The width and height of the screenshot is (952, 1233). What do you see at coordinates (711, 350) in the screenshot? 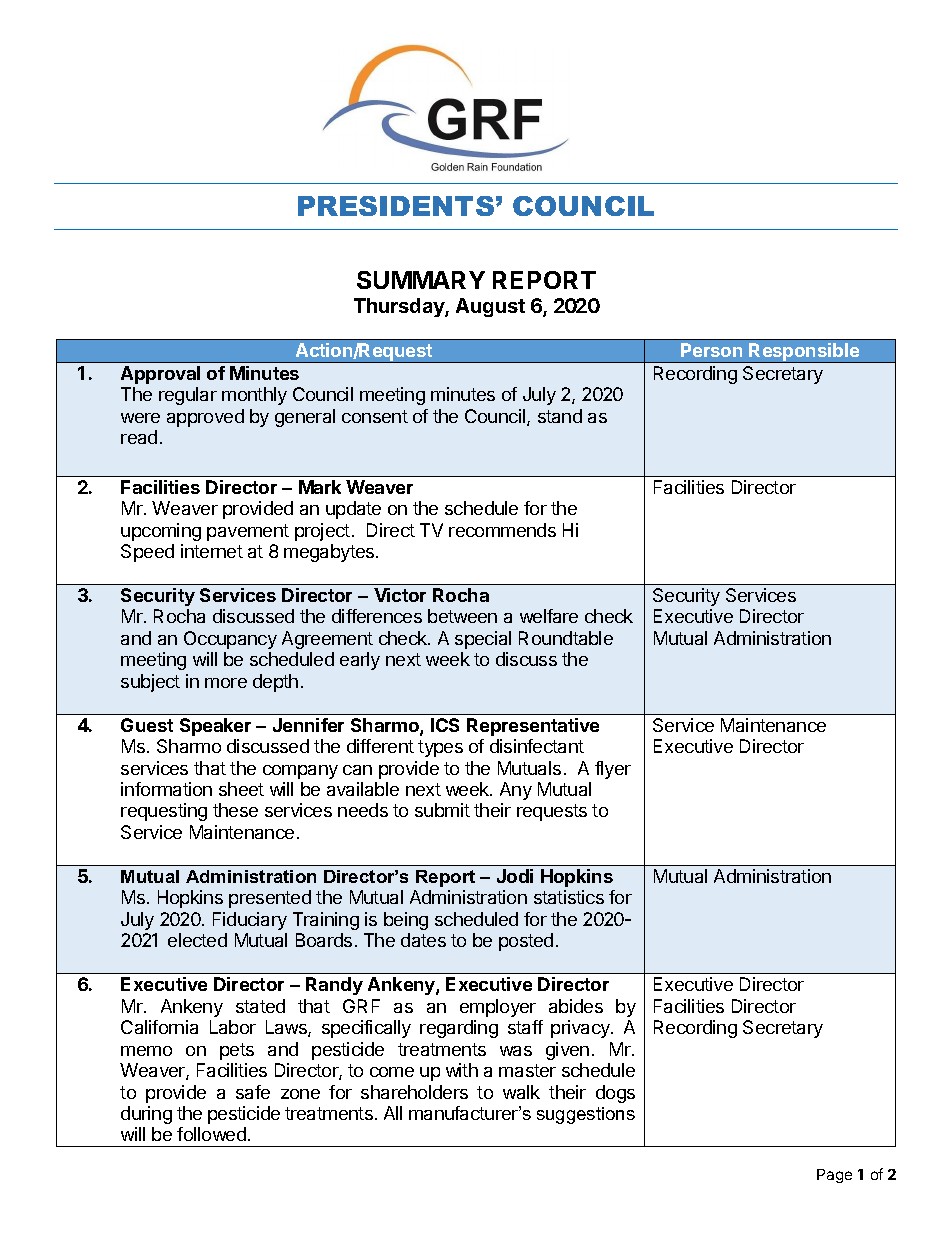
I see `Person` at bounding box center [711, 350].
